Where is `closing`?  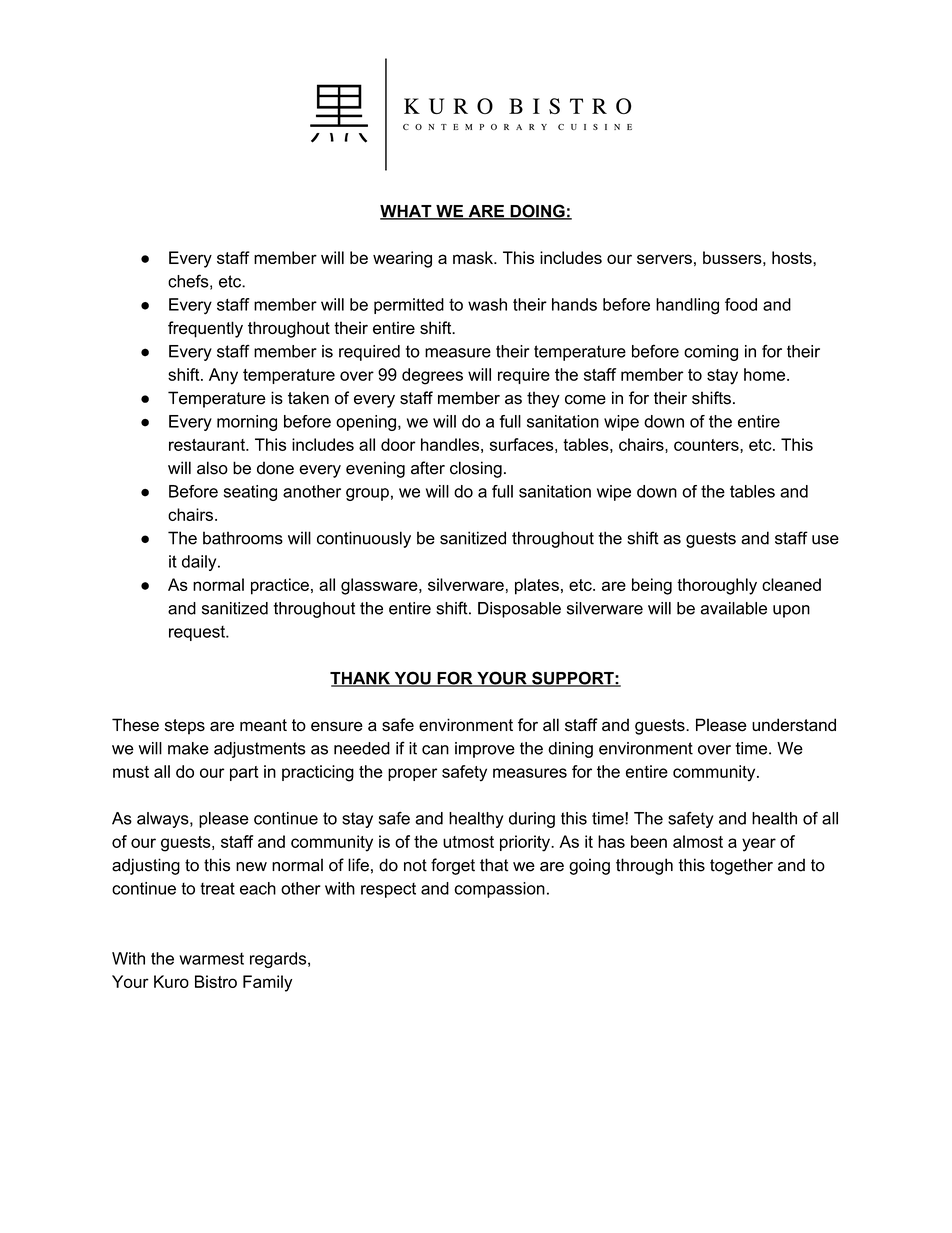
closing is located at coordinates (476, 469).
